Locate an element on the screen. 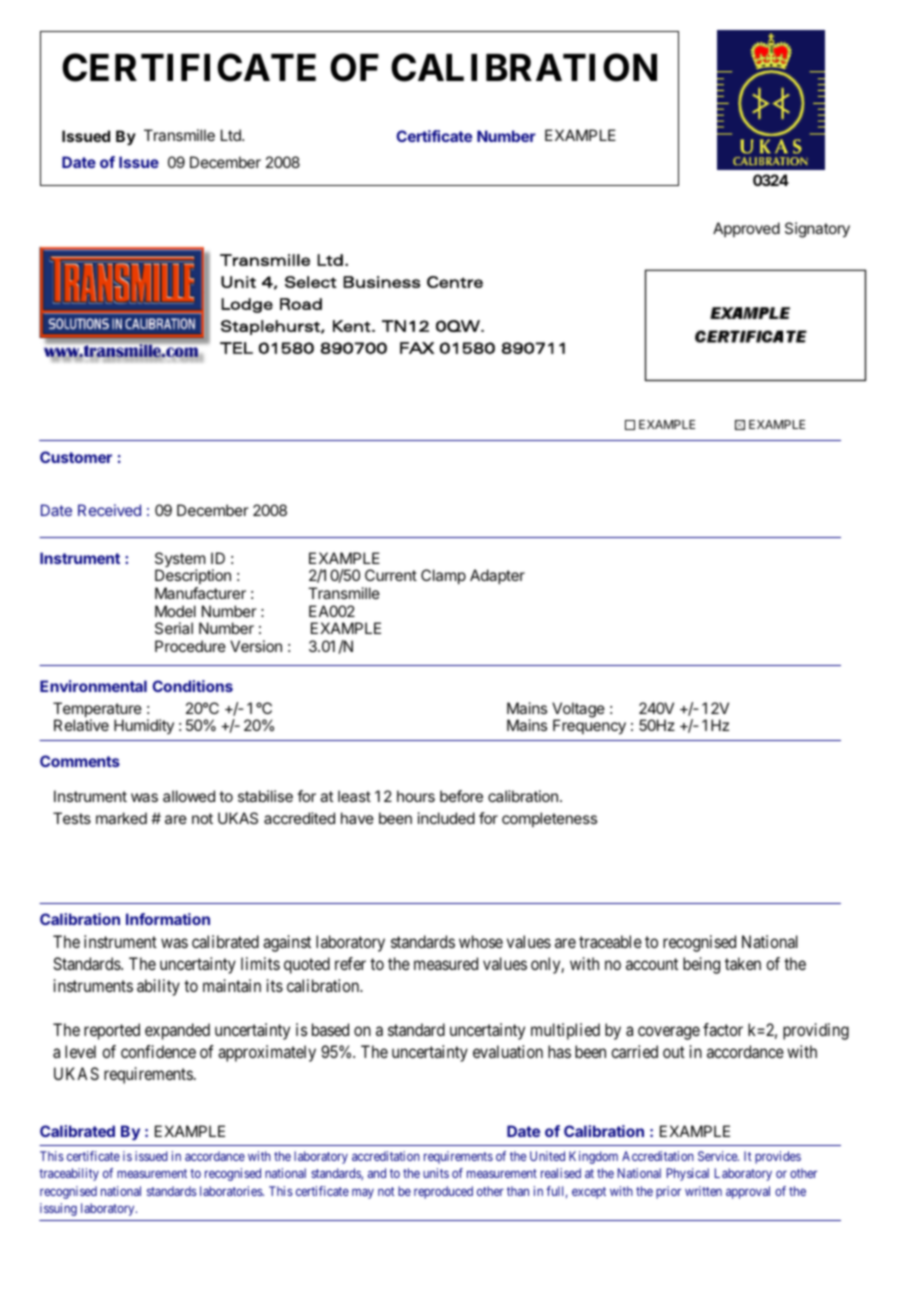  Lodge is located at coordinates (247, 305).
